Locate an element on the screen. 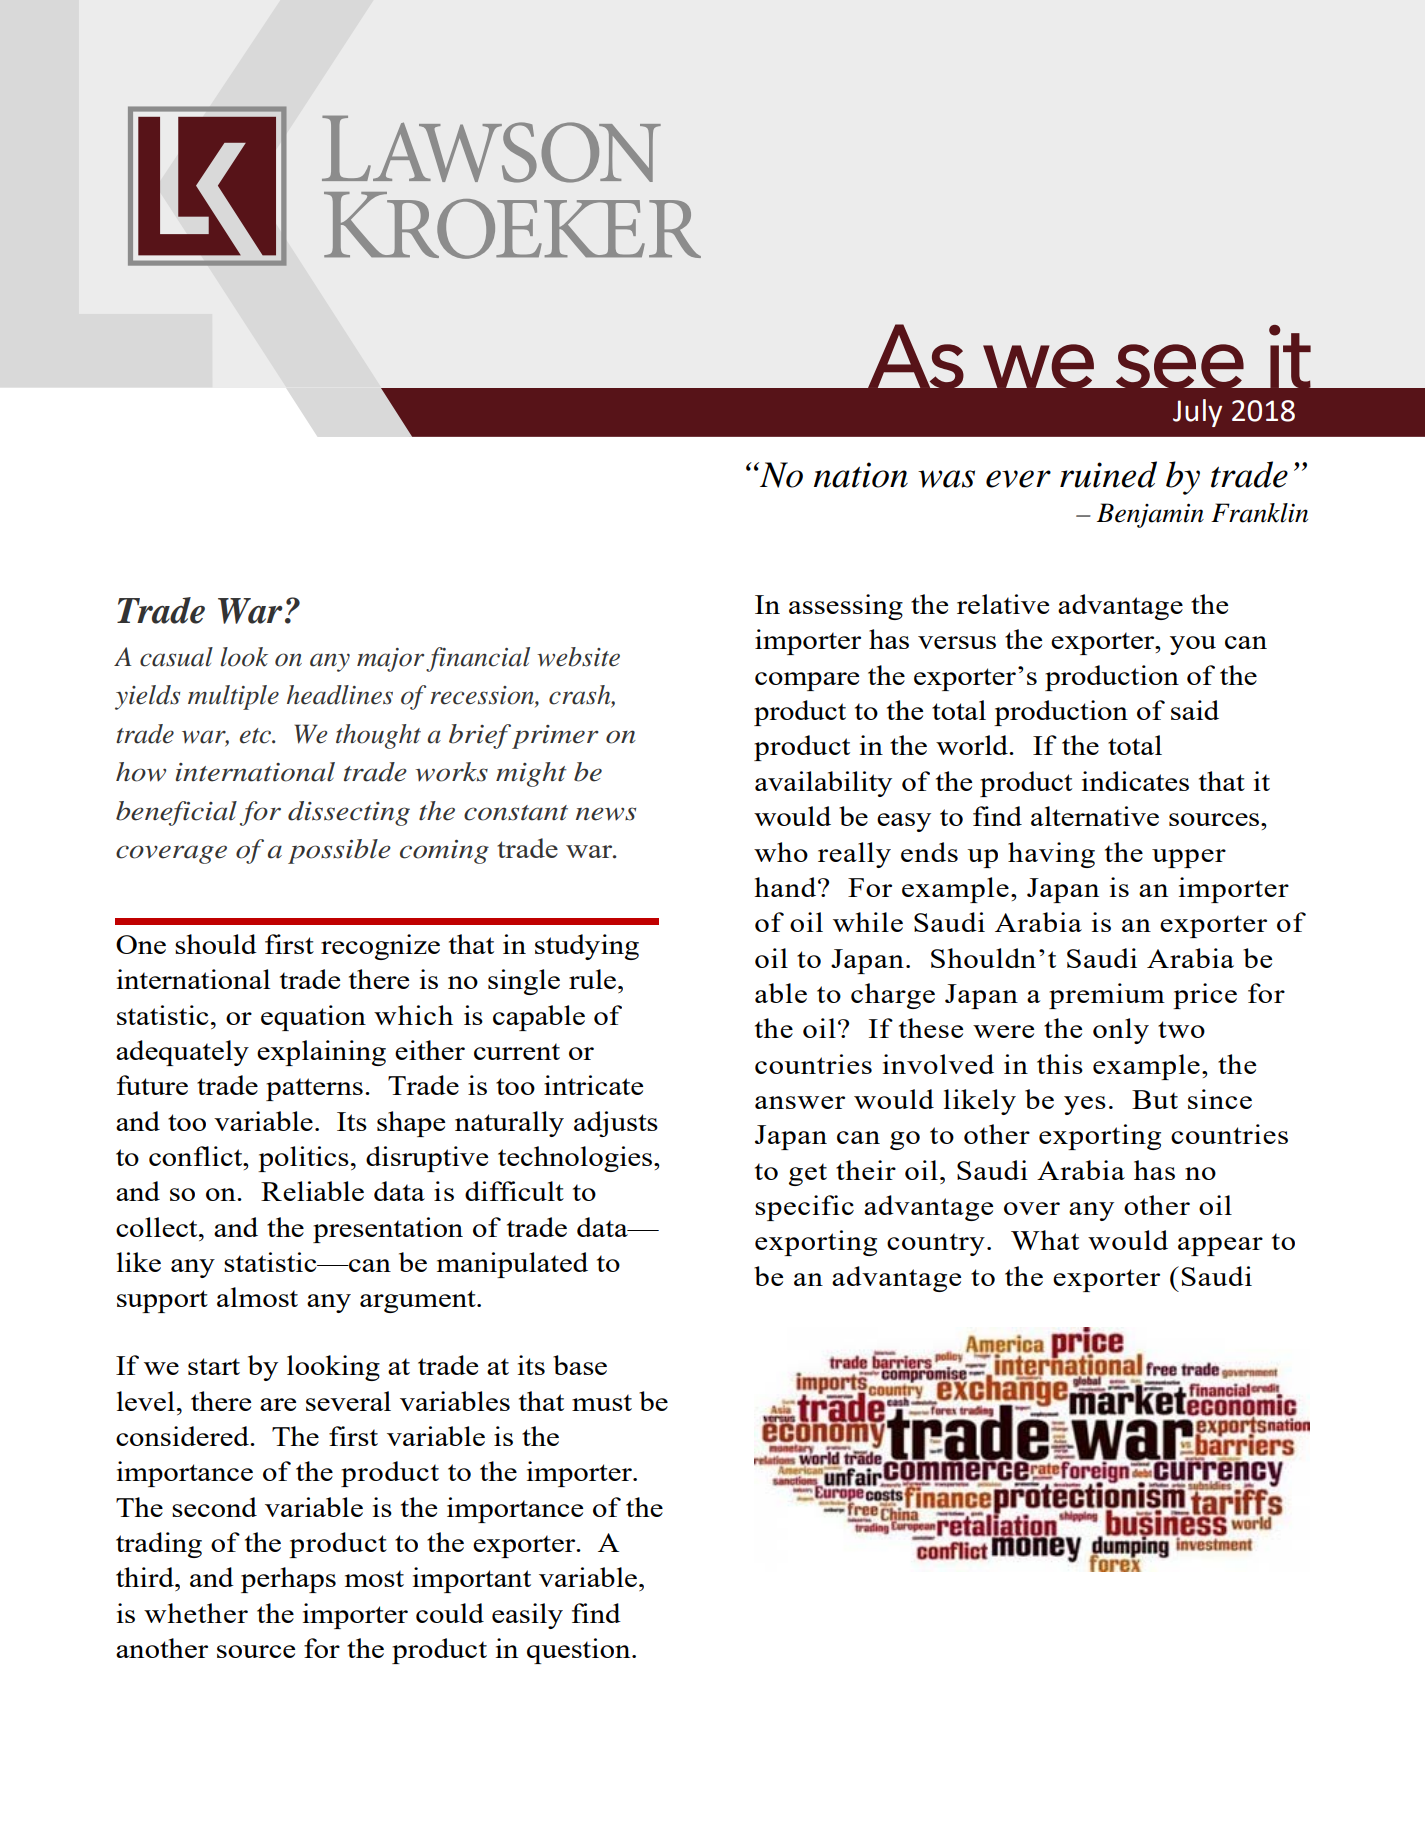 The image size is (1425, 1844). perhaps is located at coordinates (288, 1580).
